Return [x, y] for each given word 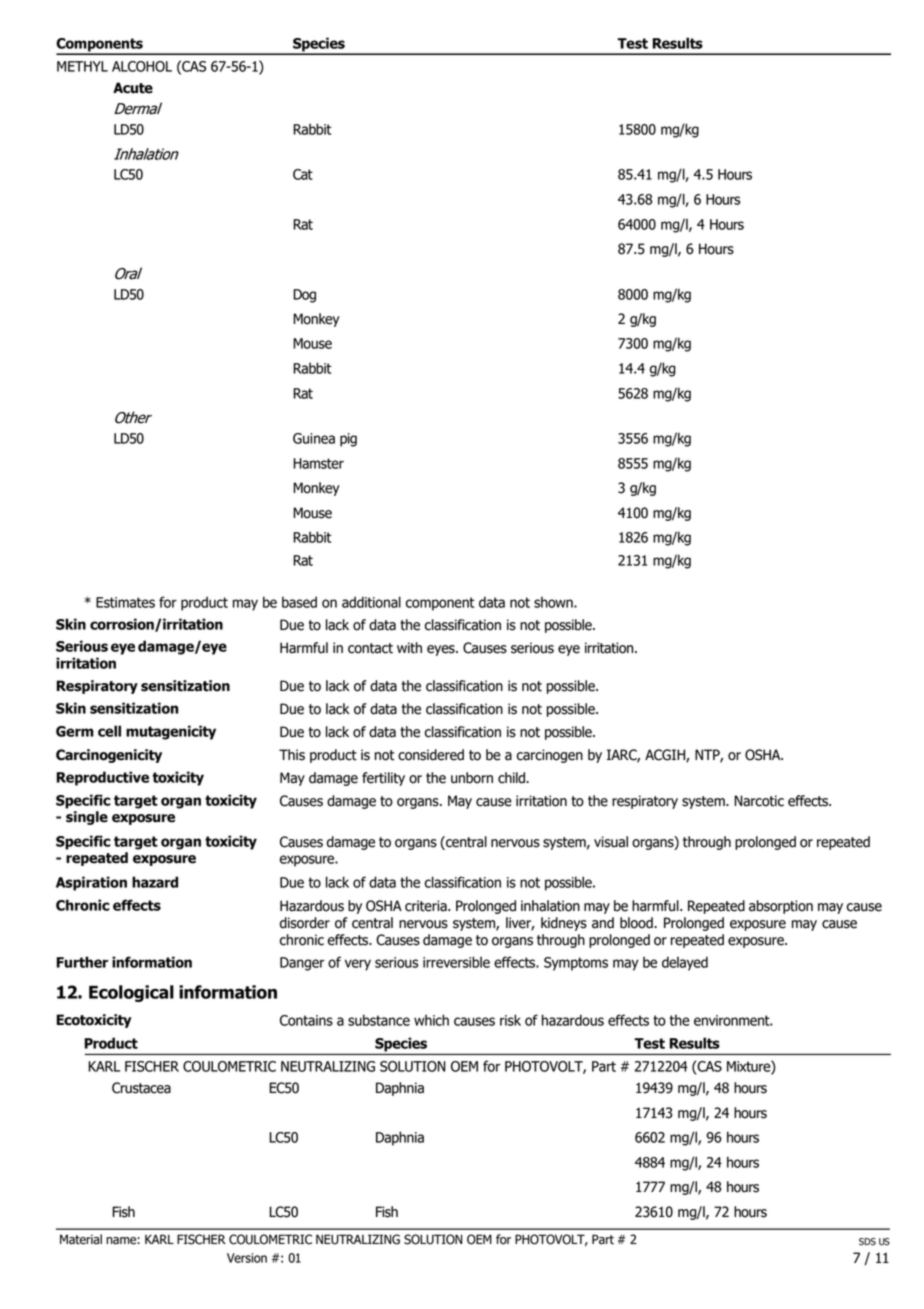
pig [348, 440]
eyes [442, 650]
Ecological [131, 993]
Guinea [314, 438]
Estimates [125, 602]
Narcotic [759, 801]
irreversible [456, 962]
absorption [781, 907]
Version [247, 1258]
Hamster [318, 463]
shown [554, 602]
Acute [133, 88]
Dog [304, 296]
